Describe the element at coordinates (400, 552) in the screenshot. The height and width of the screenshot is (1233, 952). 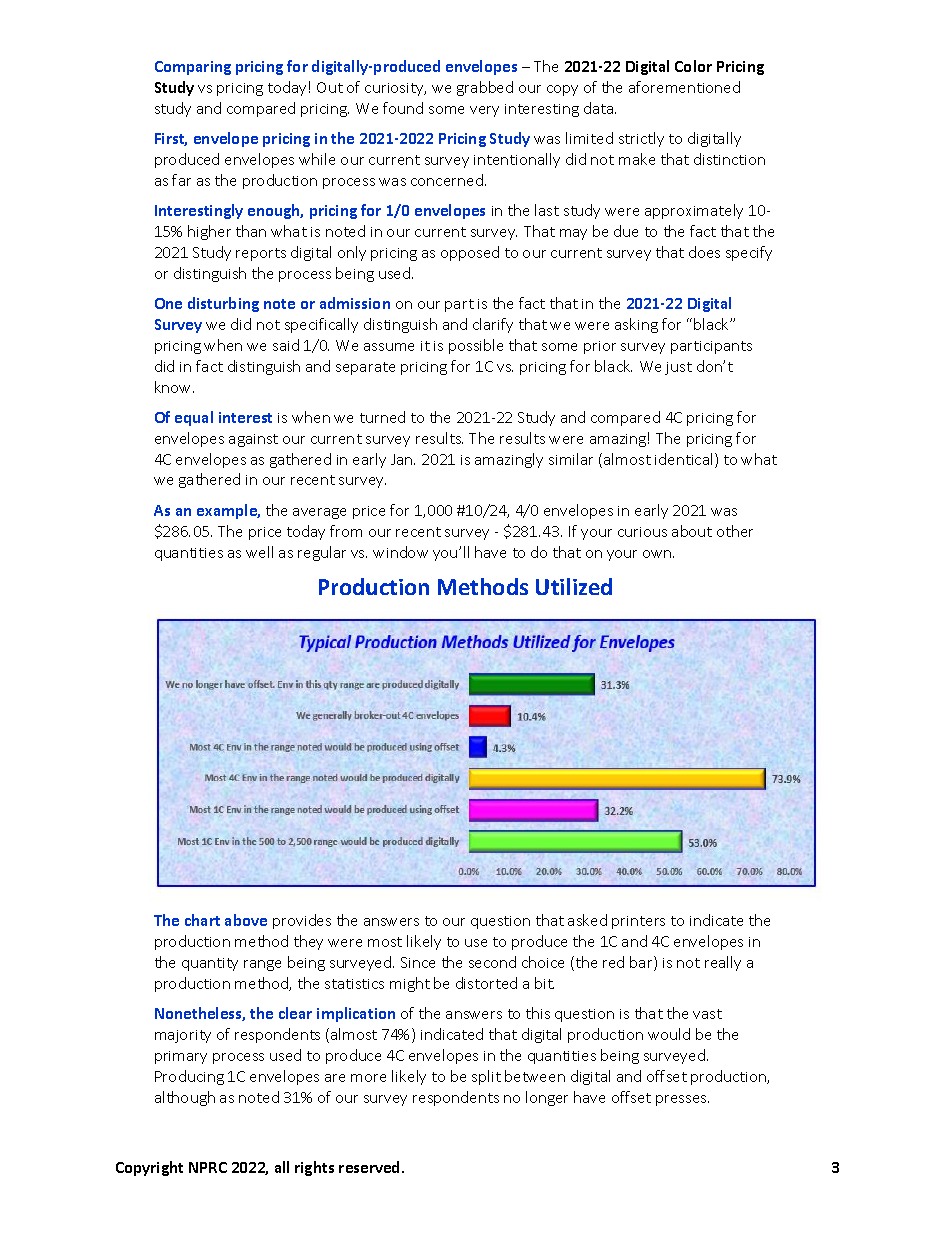
I see `window` at that location.
